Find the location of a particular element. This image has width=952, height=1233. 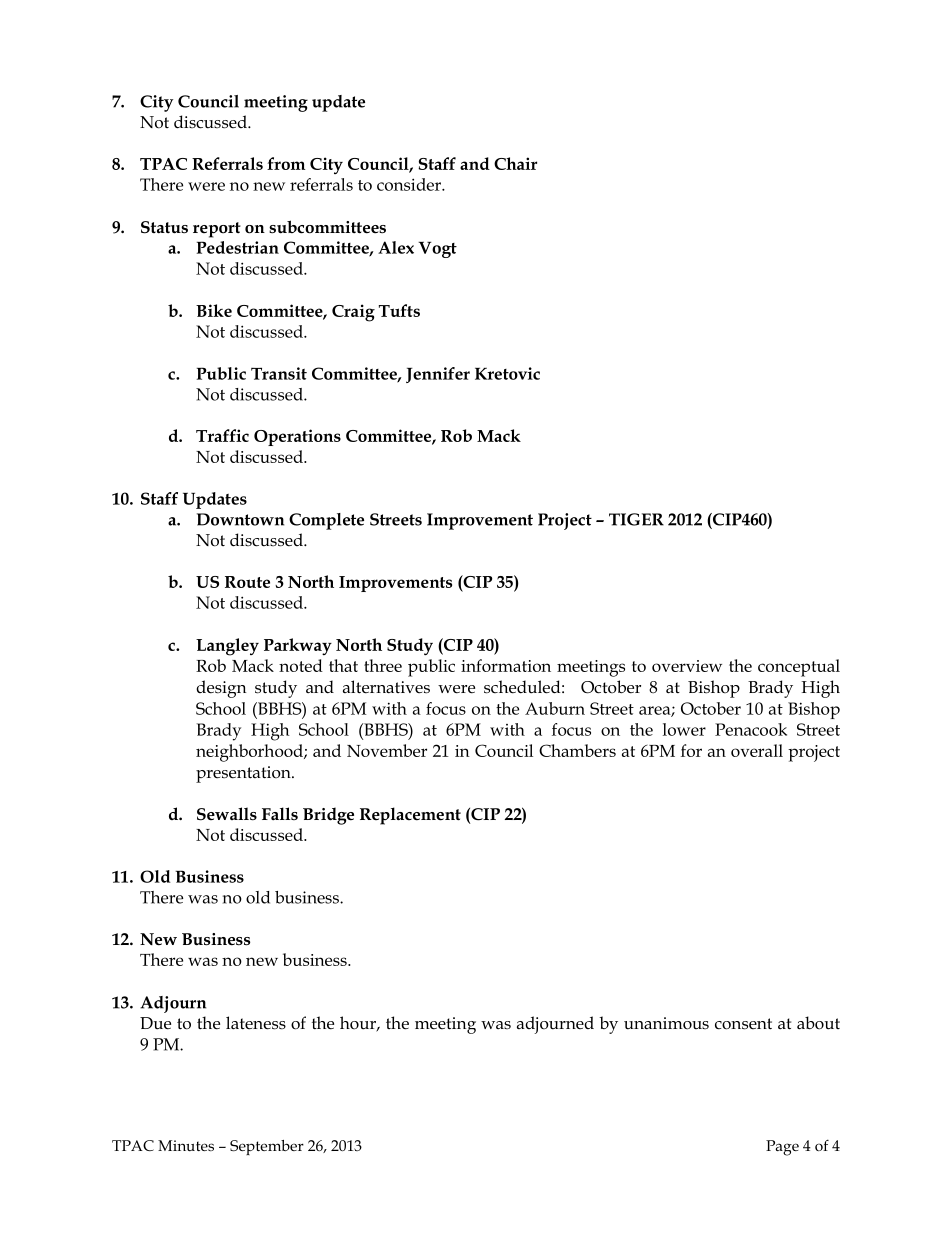

Vogt is located at coordinates (437, 249).
